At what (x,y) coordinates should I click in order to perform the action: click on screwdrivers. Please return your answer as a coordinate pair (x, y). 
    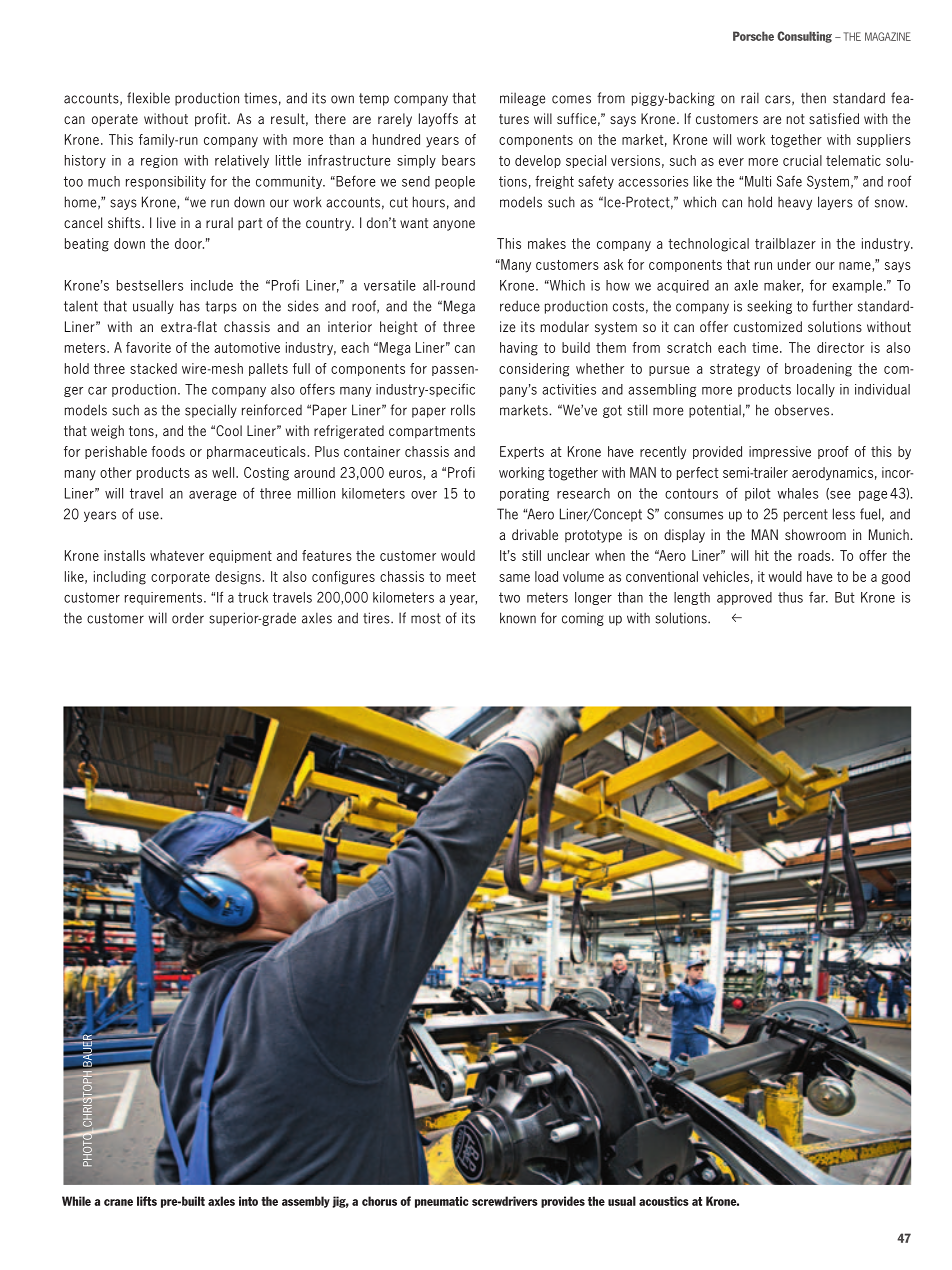
    Looking at the image, I should click on (505, 1201).
